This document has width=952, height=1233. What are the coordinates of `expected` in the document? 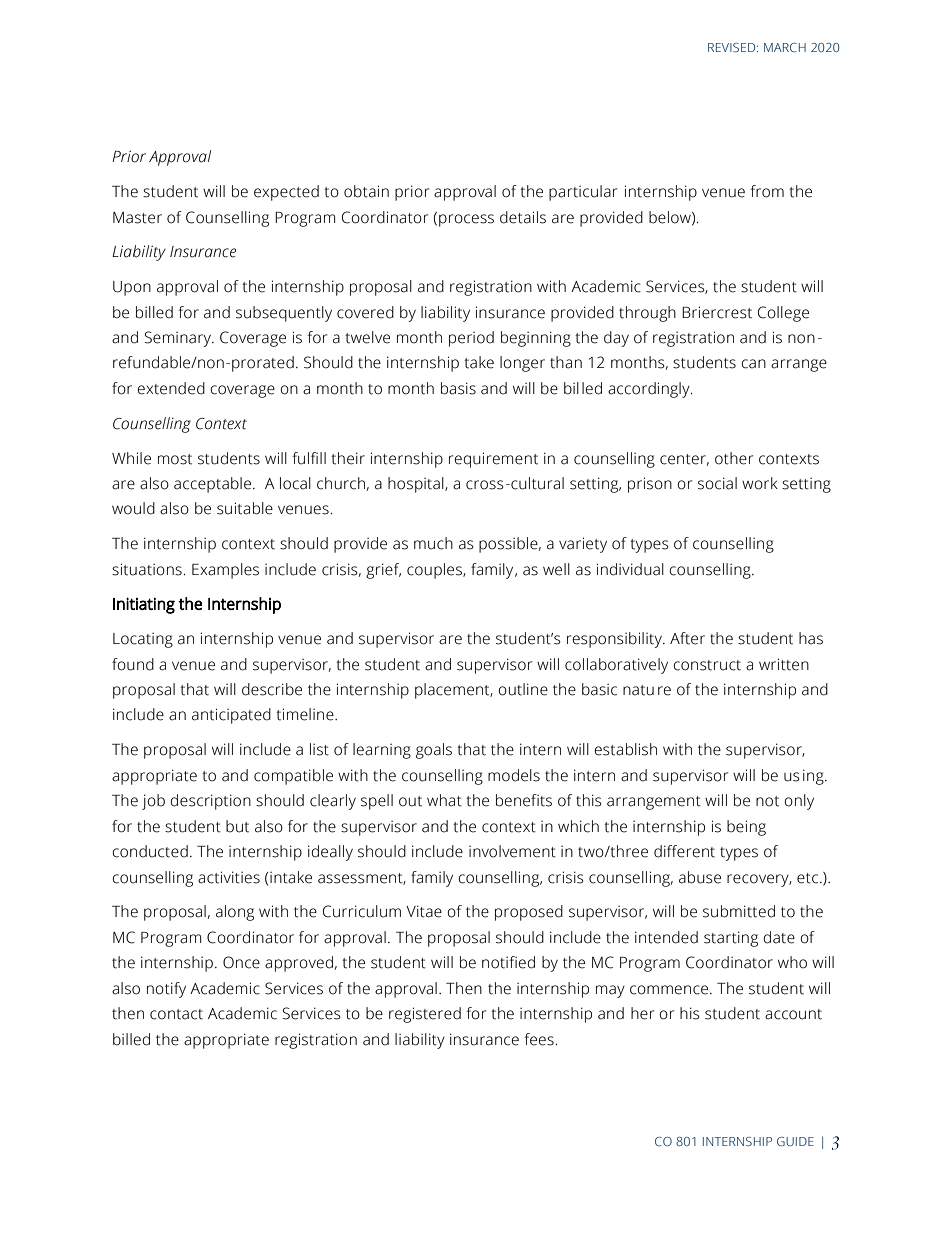 It's located at (286, 193).
